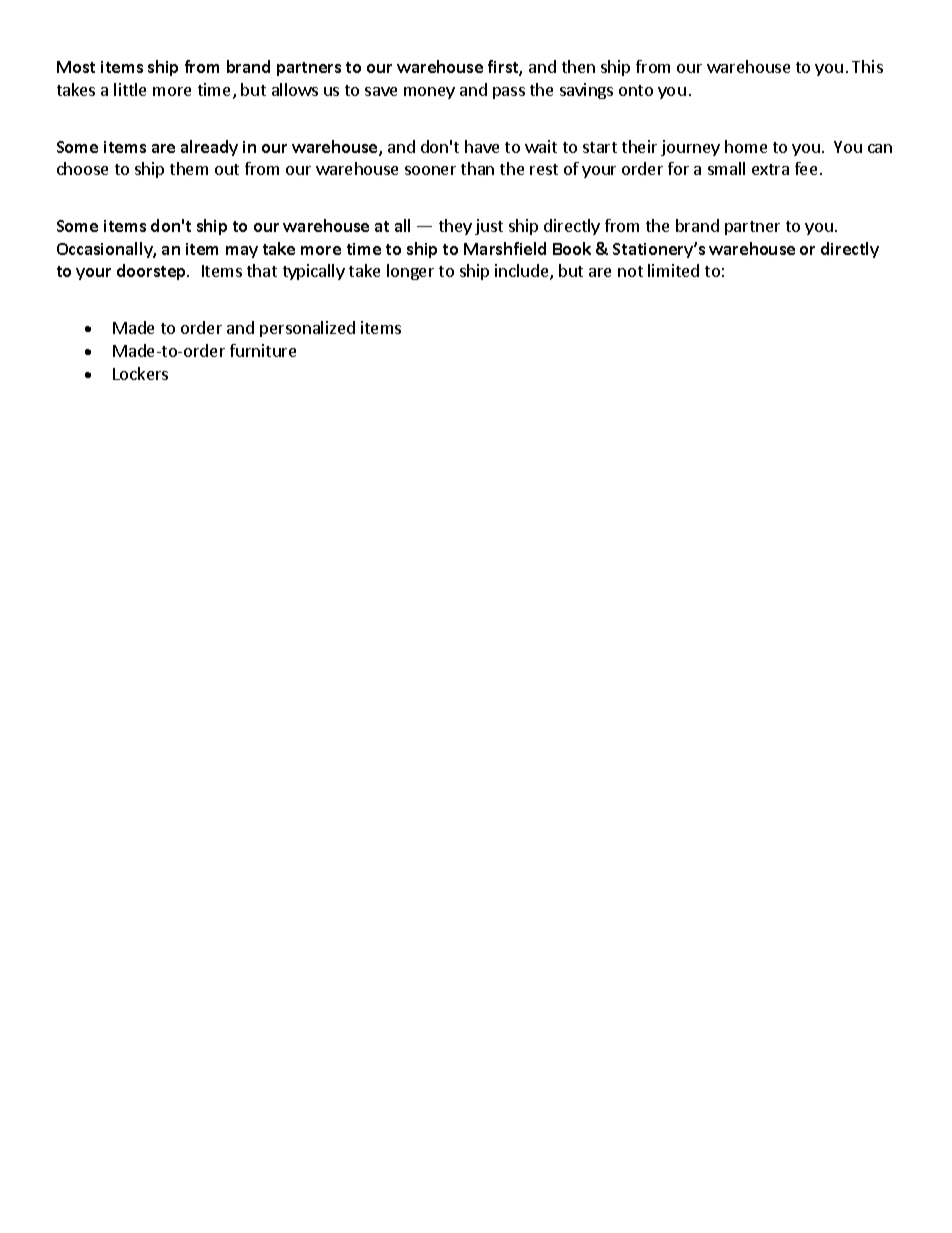  What do you see at coordinates (130, 89) in the screenshot?
I see `little` at bounding box center [130, 89].
